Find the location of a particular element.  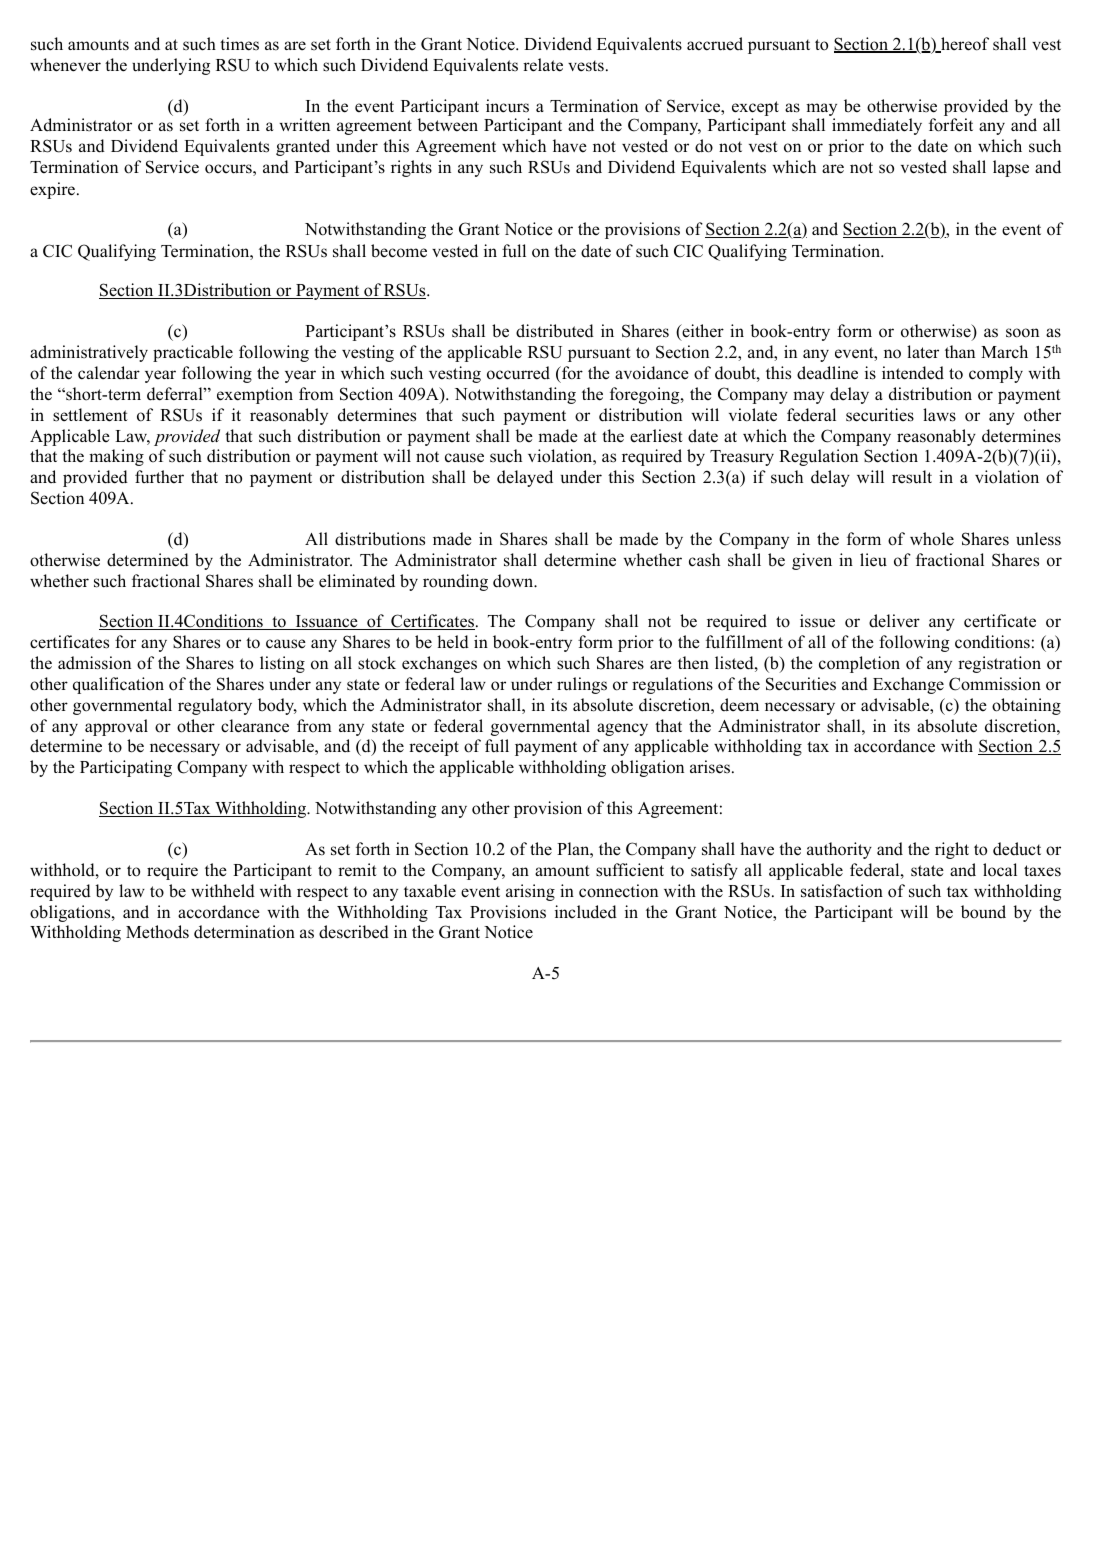

soon is located at coordinates (1022, 333).
